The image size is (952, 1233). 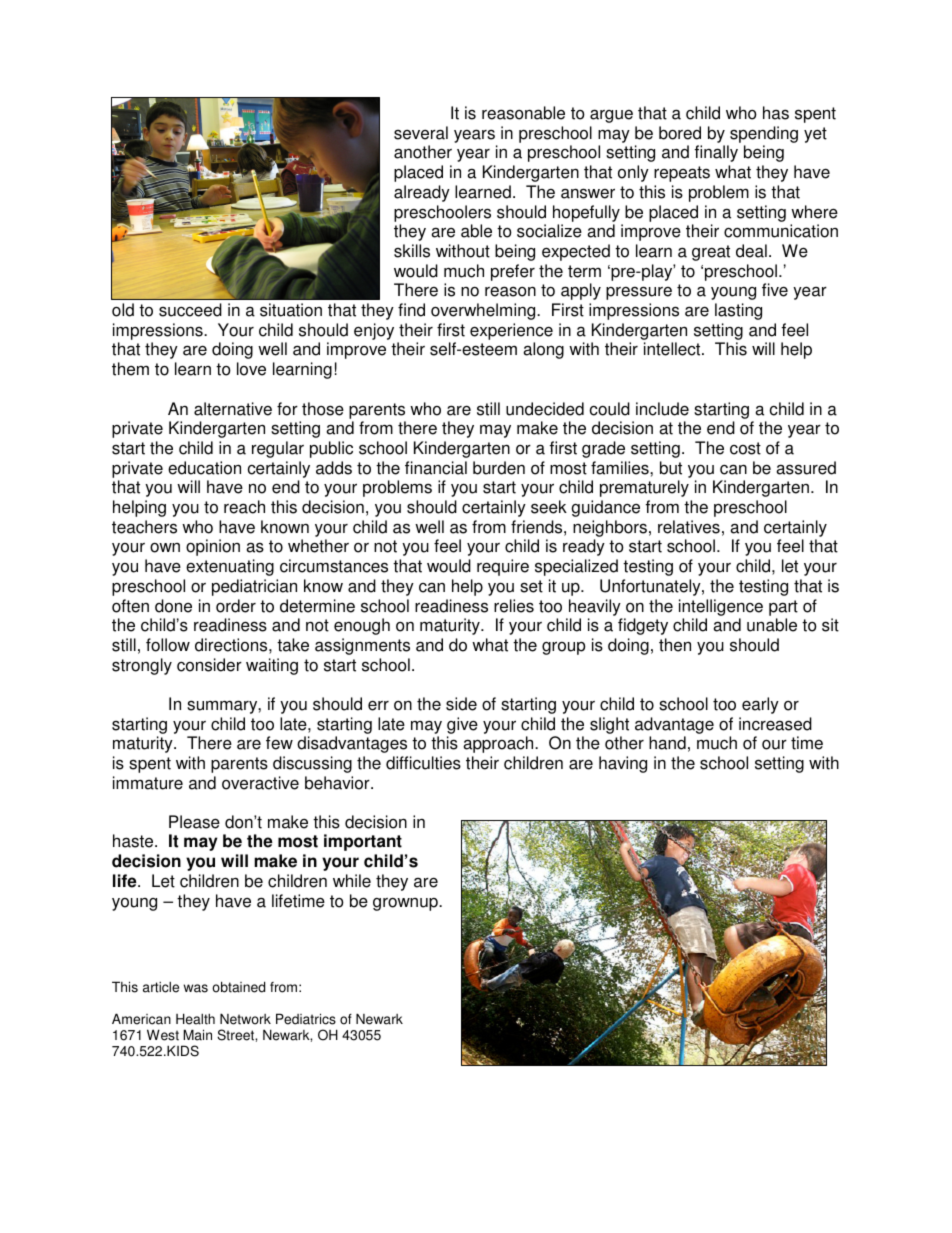 What do you see at coordinates (760, 705) in the document?
I see `early` at bounding box center [760, 705].
